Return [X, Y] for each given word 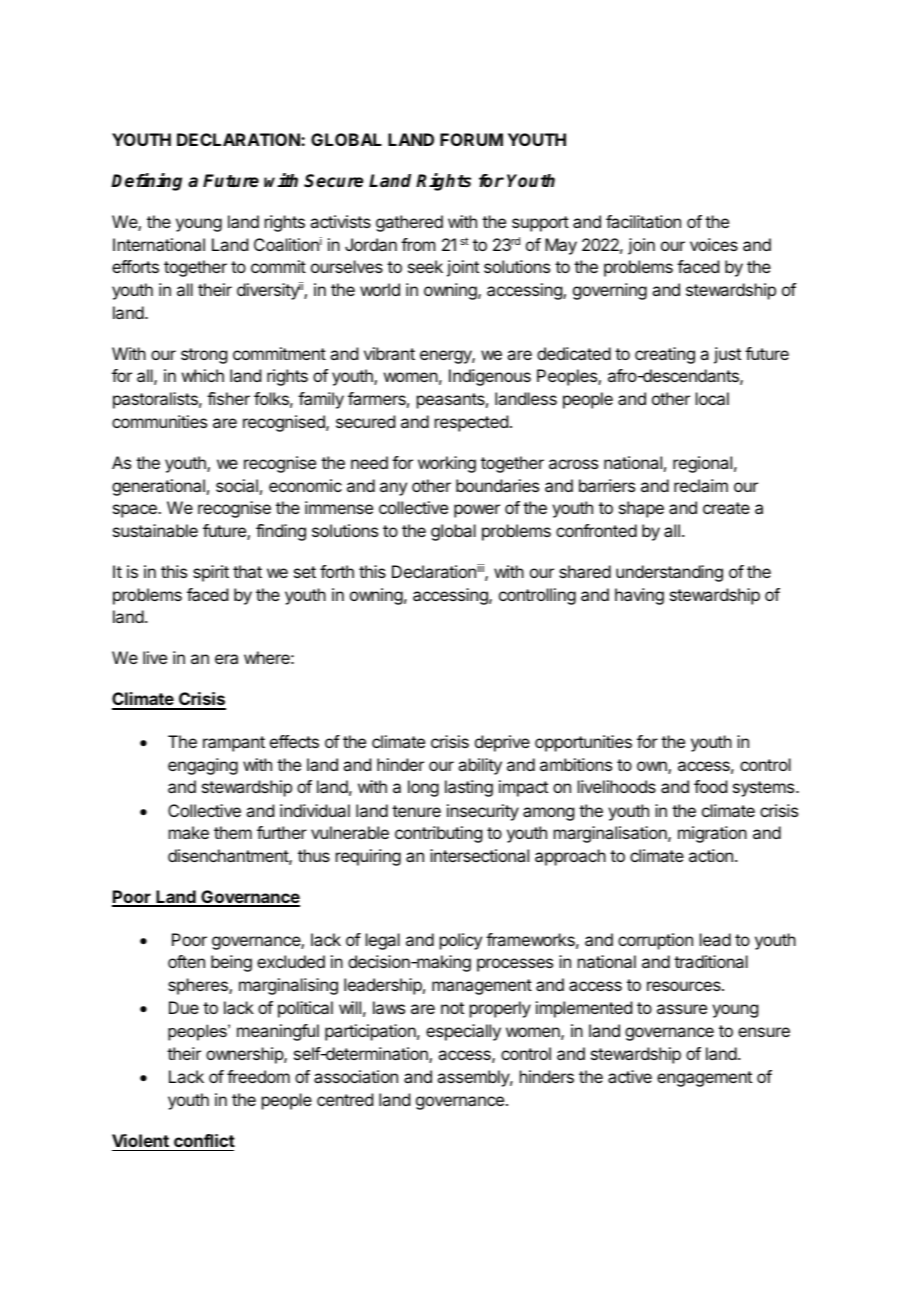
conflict [204, 1140]
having [639, 596]
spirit [211, 573]
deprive [502, 743]
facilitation [643, 221]
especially [463, 1032]
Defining [146, 182]
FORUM [471, 139]
